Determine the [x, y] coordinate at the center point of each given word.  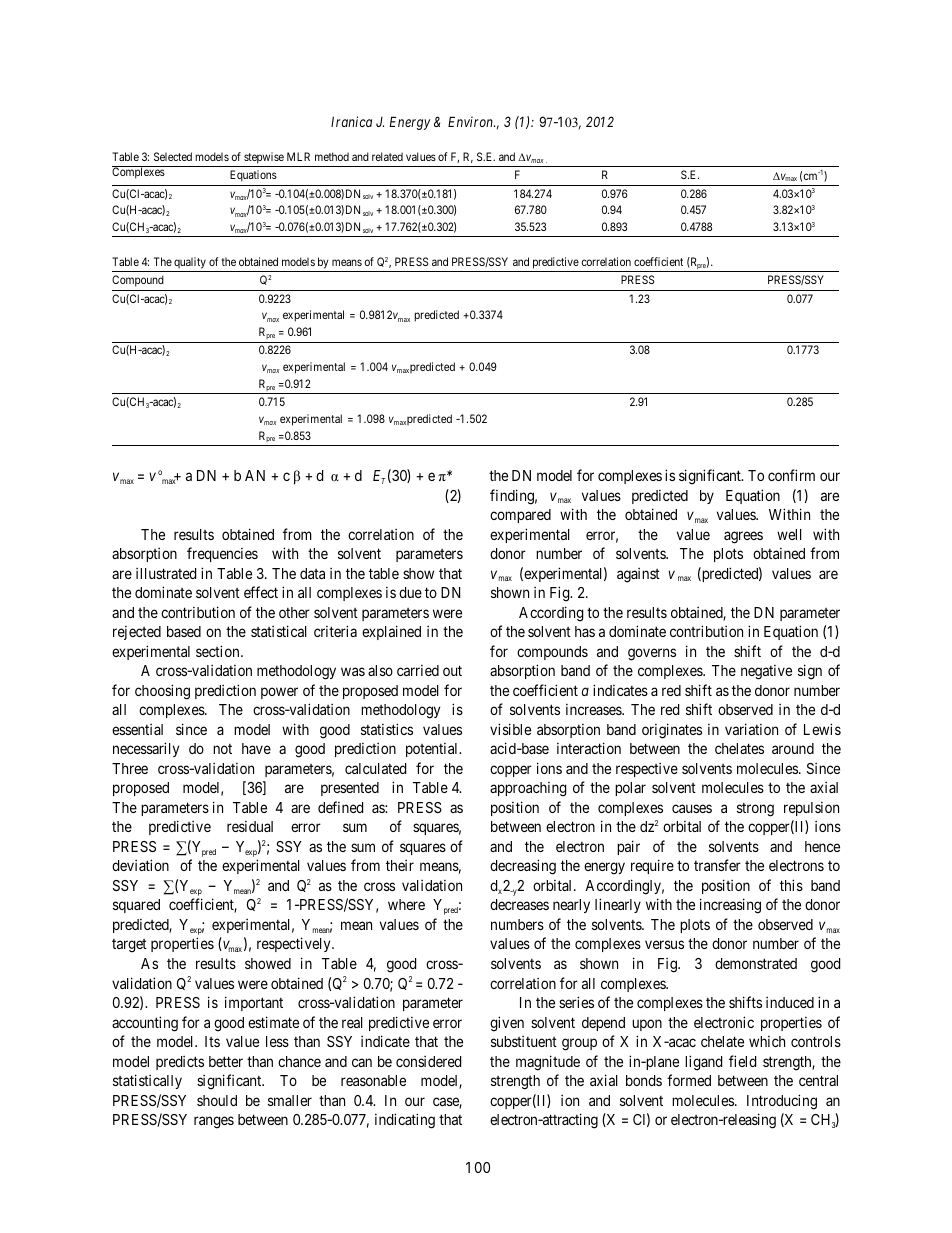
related [387, 156]
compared [520, 516]
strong [755, 810]
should [217, 1100]
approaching [528, 789]
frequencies [222, 554]
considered [428, 1061]
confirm [791, 475]
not [222, 749]
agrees [743, 537]
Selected [173, 156]
